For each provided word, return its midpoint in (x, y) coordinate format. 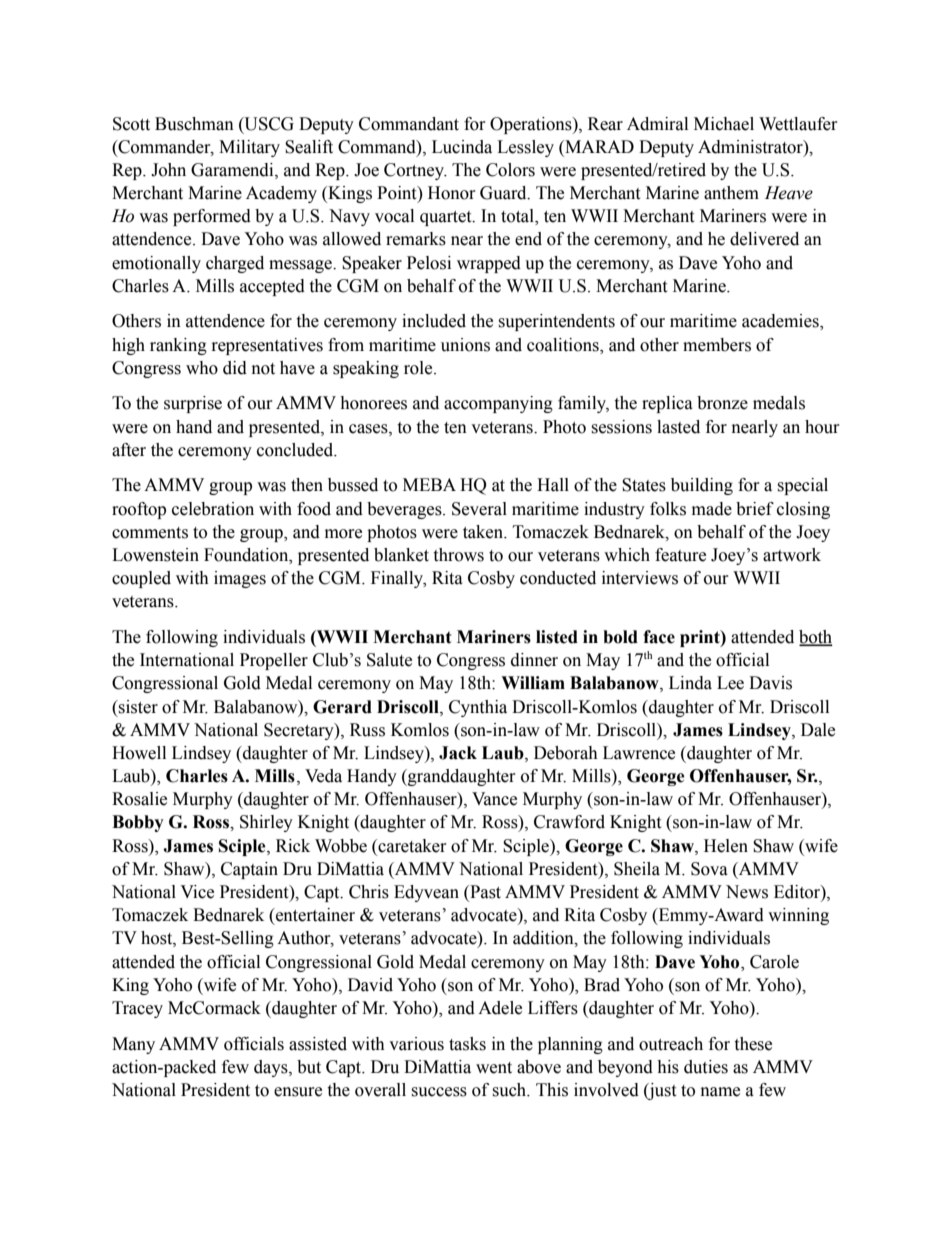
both (816, 638)
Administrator (751, 147)
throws (458, 555)
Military (249, 148)
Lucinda (462, 147)
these (753, 1044)
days (272, 1068)
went (494, 1068)
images (240, 579)
